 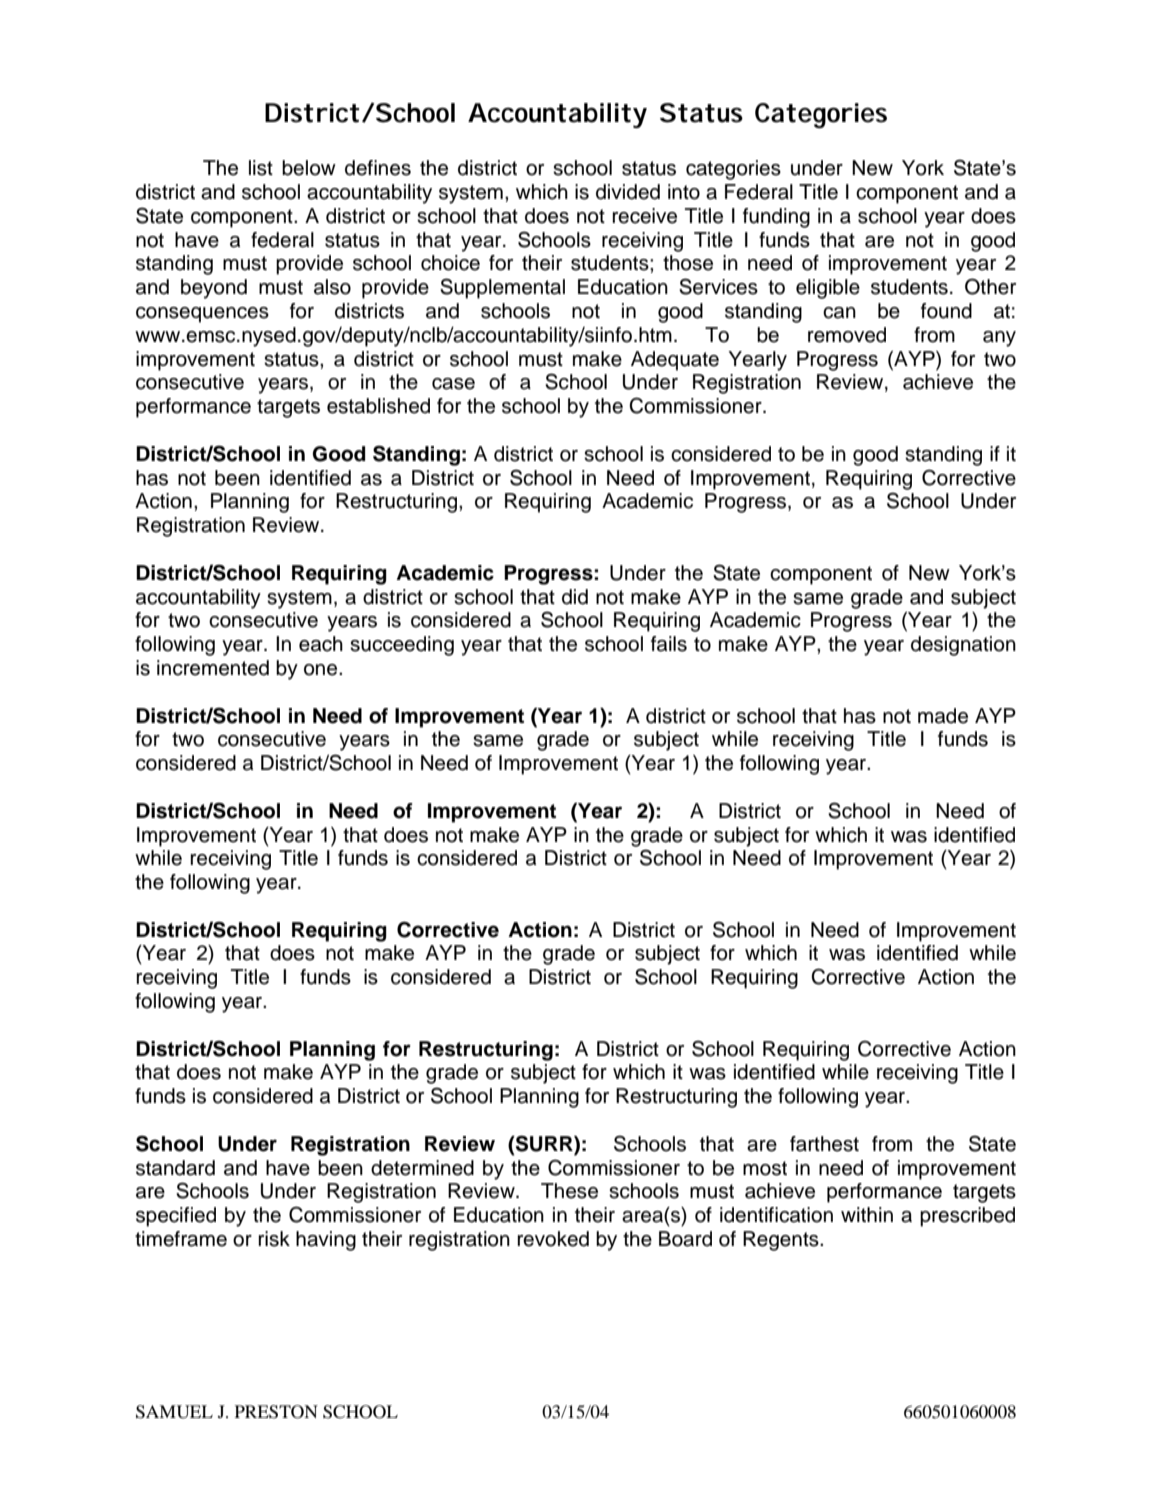 What do you see at coordinates (276, 1412) in the screenshot?
I see `PRESTON` at bounding box center [276, 1412].
